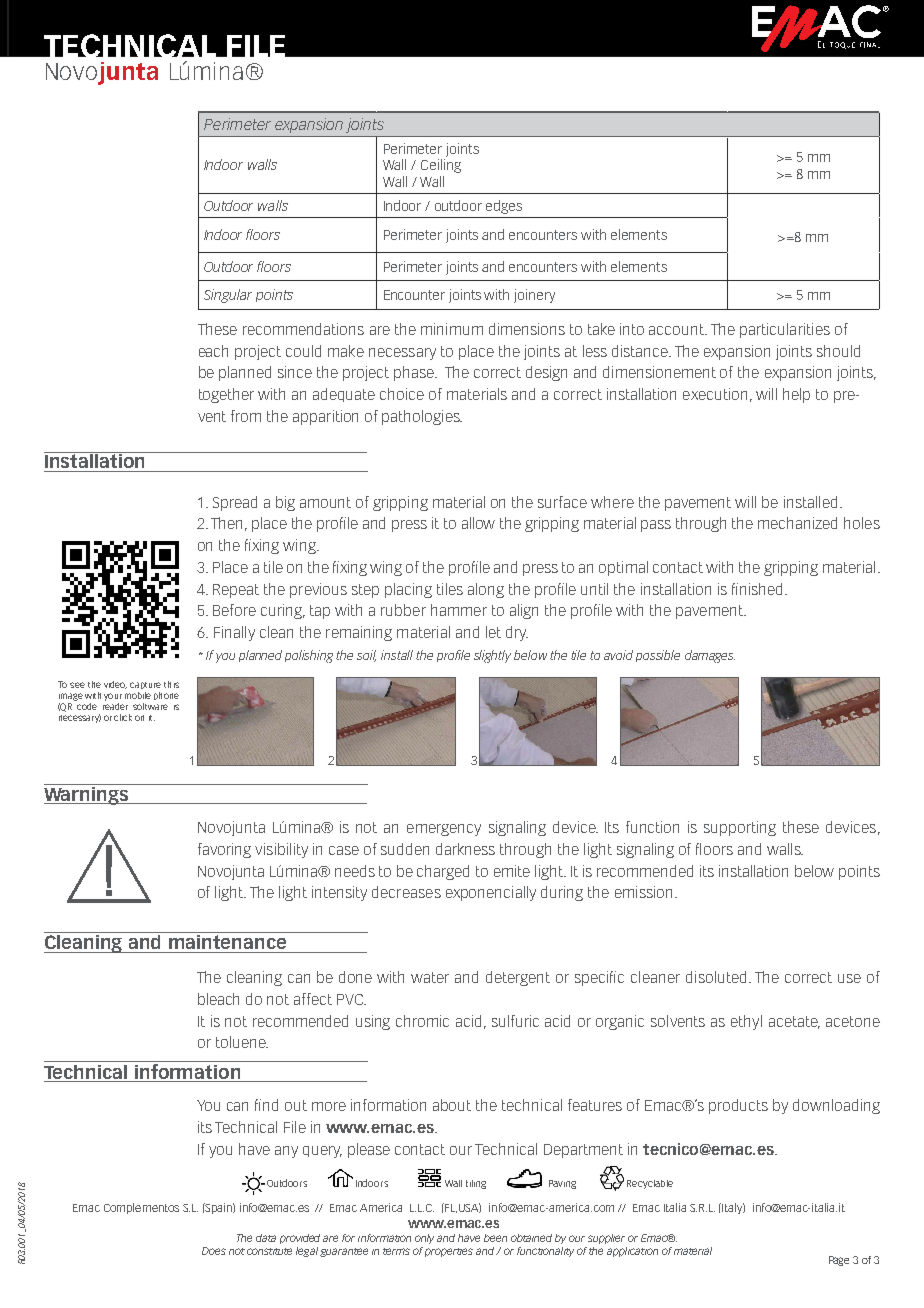 Image resolution: width=924 pixels, height=1308 pixels. What do you see at coordinates (785, 330) in the screenshot?
I see `particularities` at bounding box center [785, 330].
